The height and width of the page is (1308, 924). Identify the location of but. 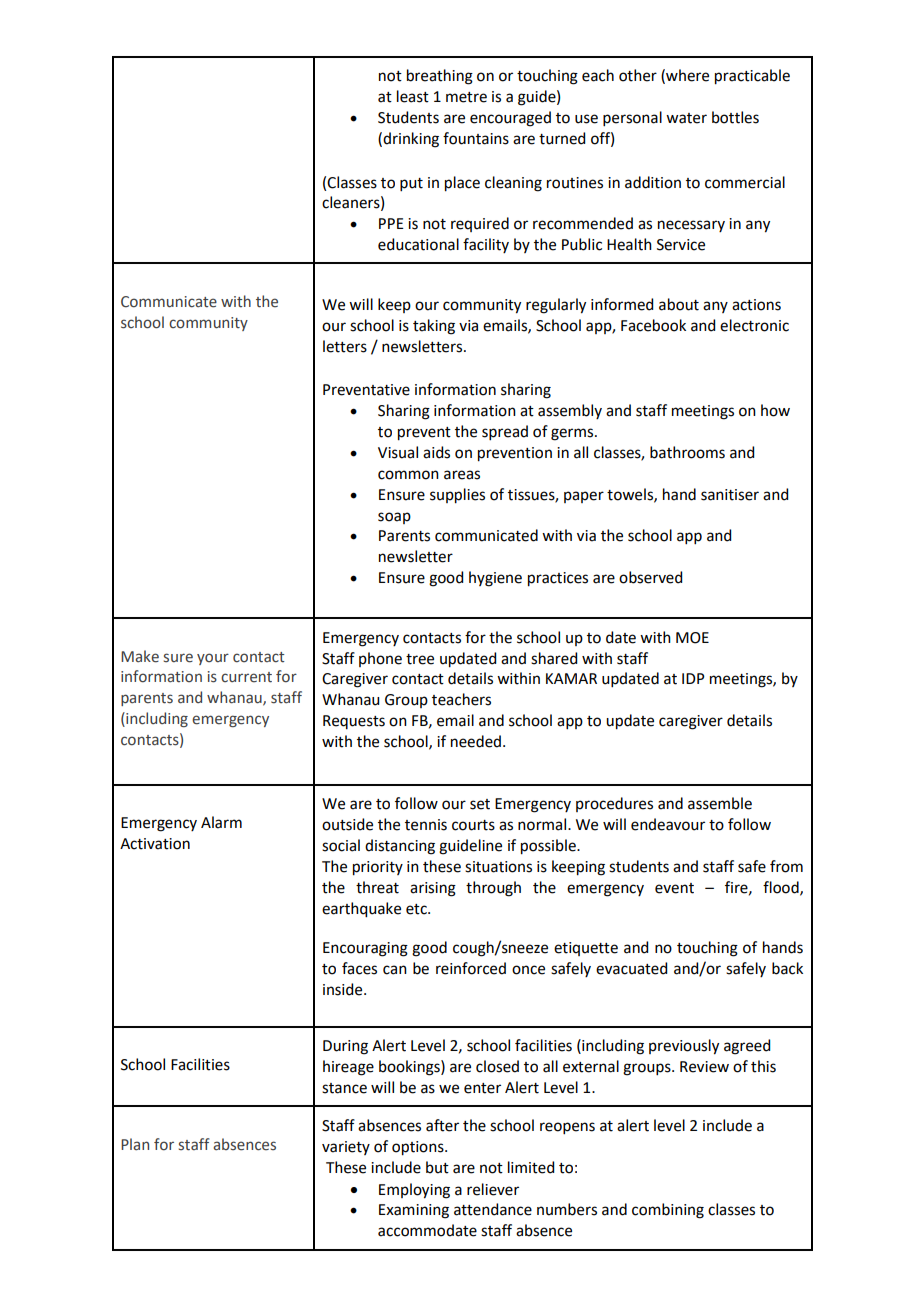
(437, 1167).
